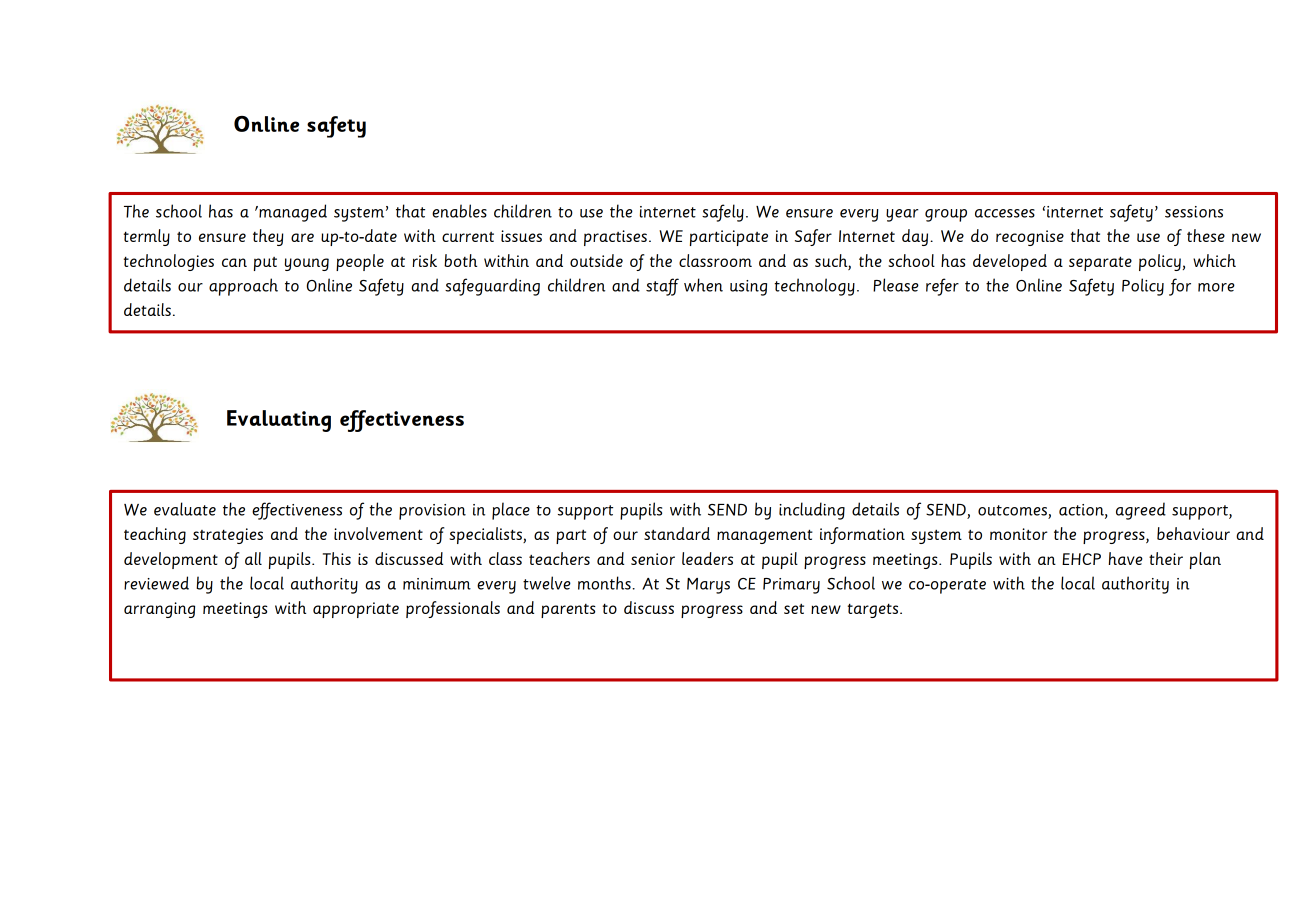  Describe the element at coordinates (1216, 287) in the document. I see `more` at that location.
